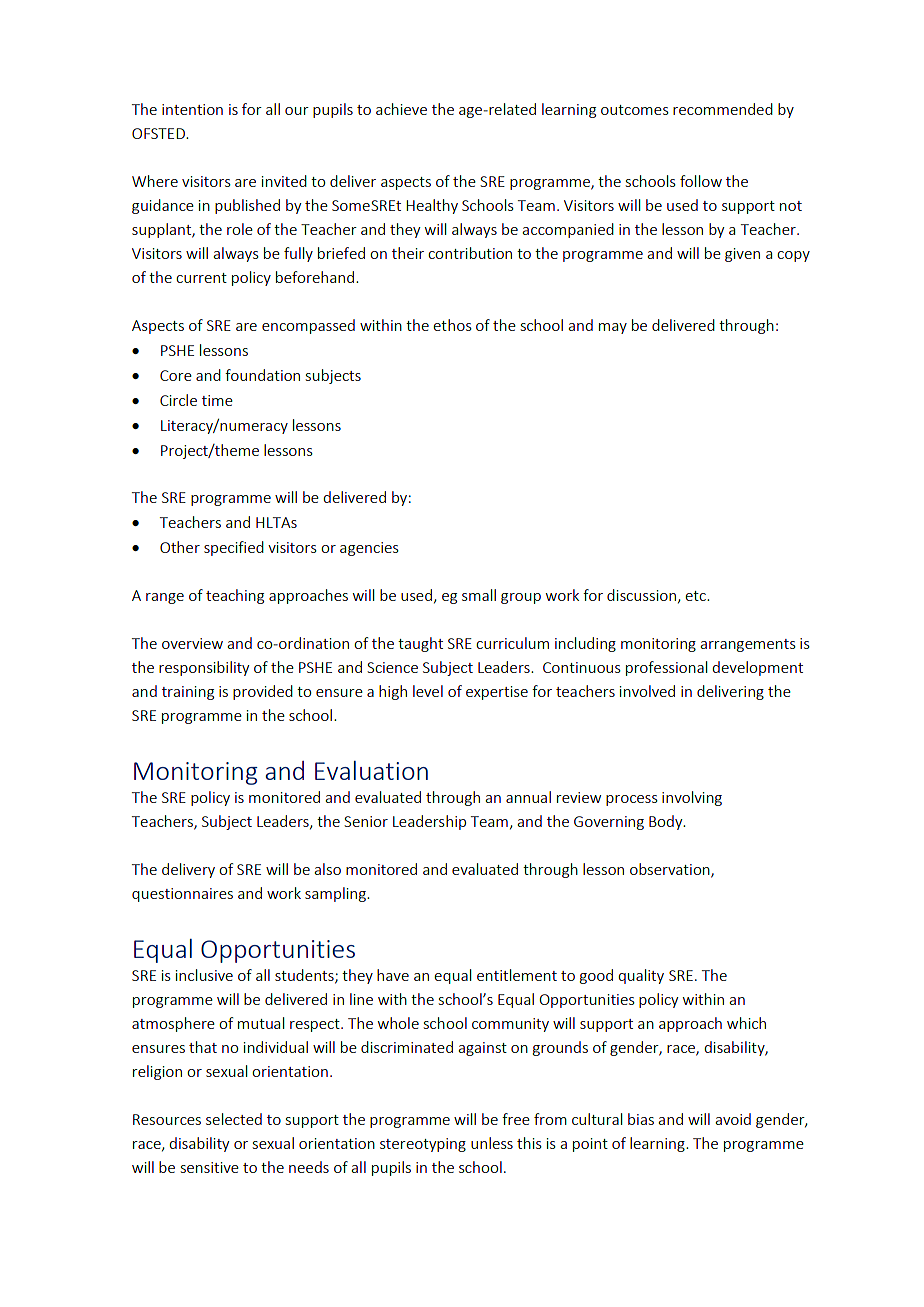 The width and height of the screenshot is (924, 1307). I want to click on achieve, so click(401, 109).
